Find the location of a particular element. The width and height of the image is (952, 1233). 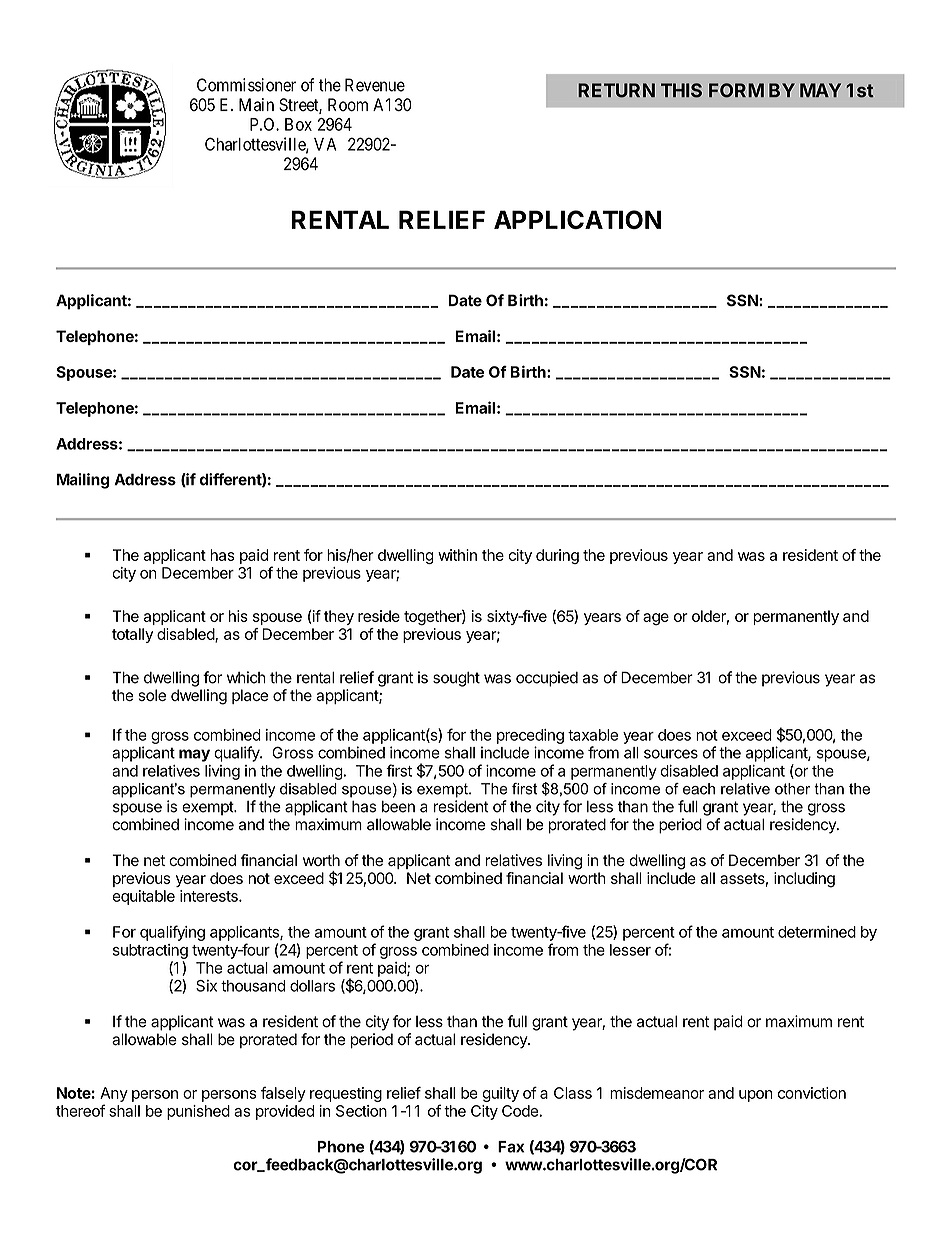

totally is located at coordinates (132, 635).
